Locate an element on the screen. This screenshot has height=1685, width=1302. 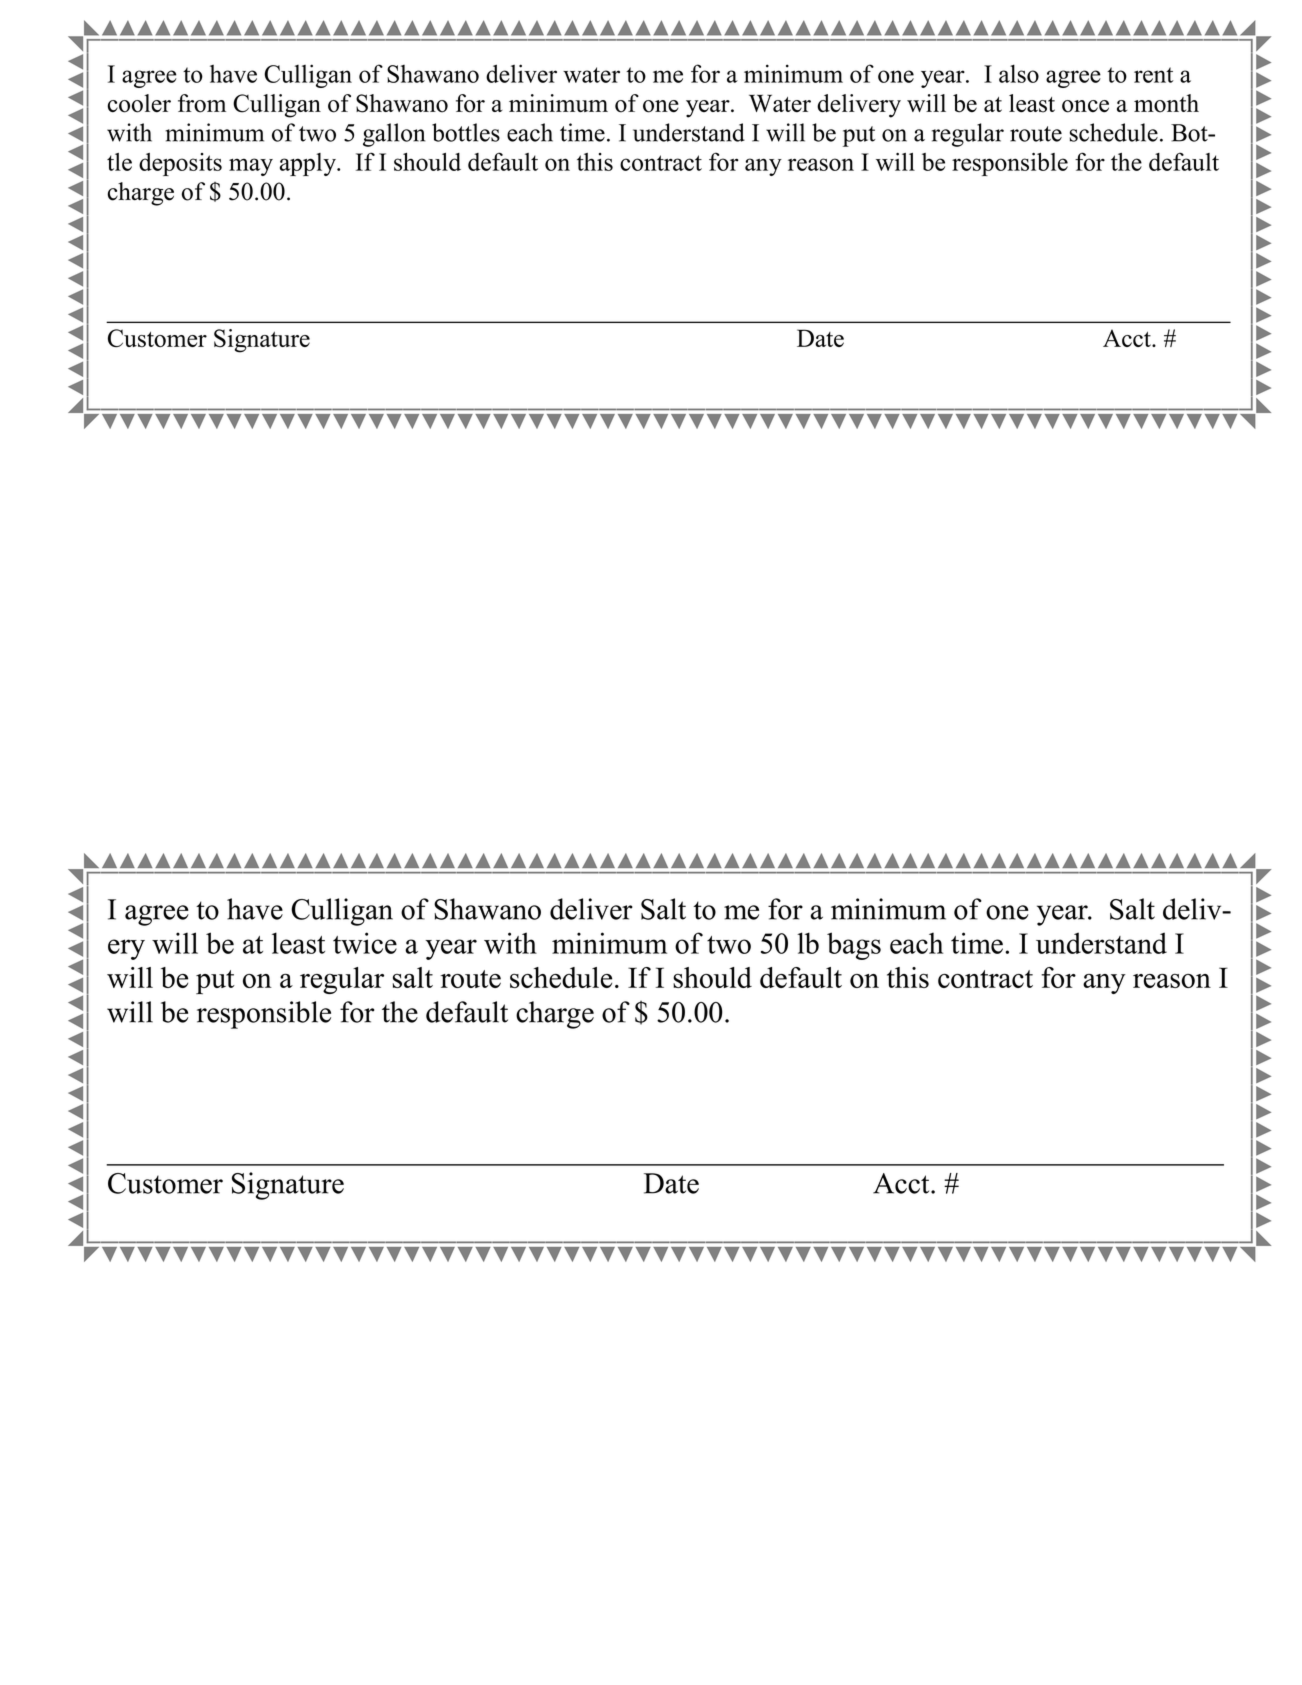
cooler is located at coordinates (139, 103).
